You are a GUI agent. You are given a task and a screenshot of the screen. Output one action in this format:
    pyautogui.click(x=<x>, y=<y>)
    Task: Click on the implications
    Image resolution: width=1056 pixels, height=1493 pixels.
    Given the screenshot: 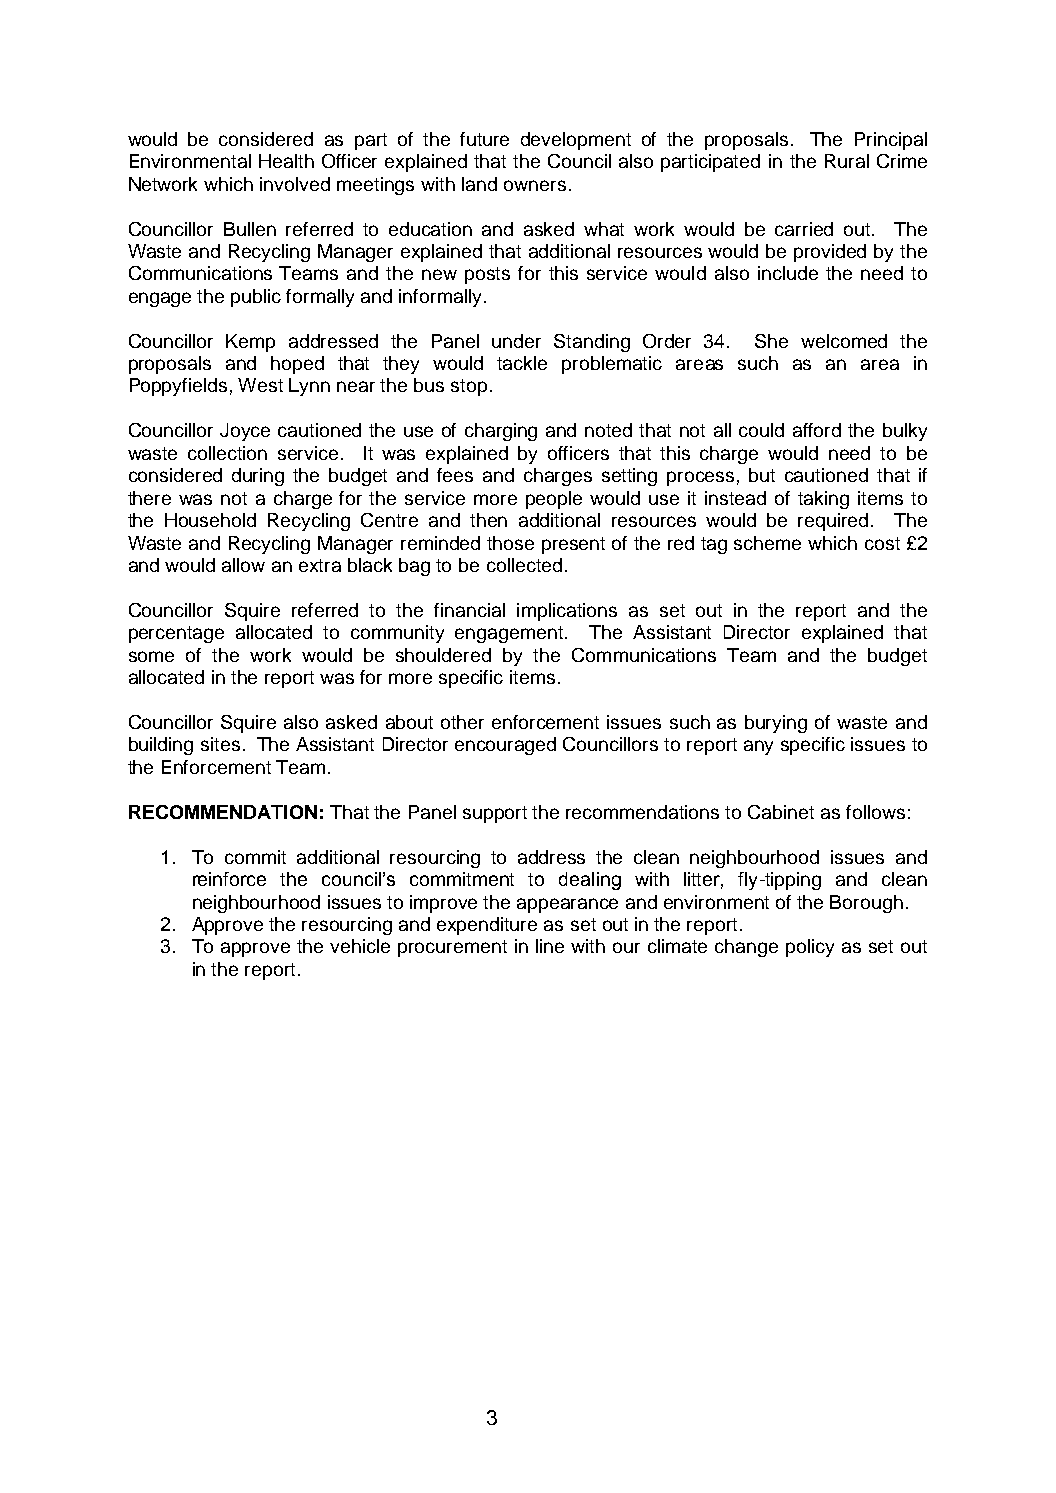 What is the action you would take?
    pyautogui.click(x=567, y=612)
